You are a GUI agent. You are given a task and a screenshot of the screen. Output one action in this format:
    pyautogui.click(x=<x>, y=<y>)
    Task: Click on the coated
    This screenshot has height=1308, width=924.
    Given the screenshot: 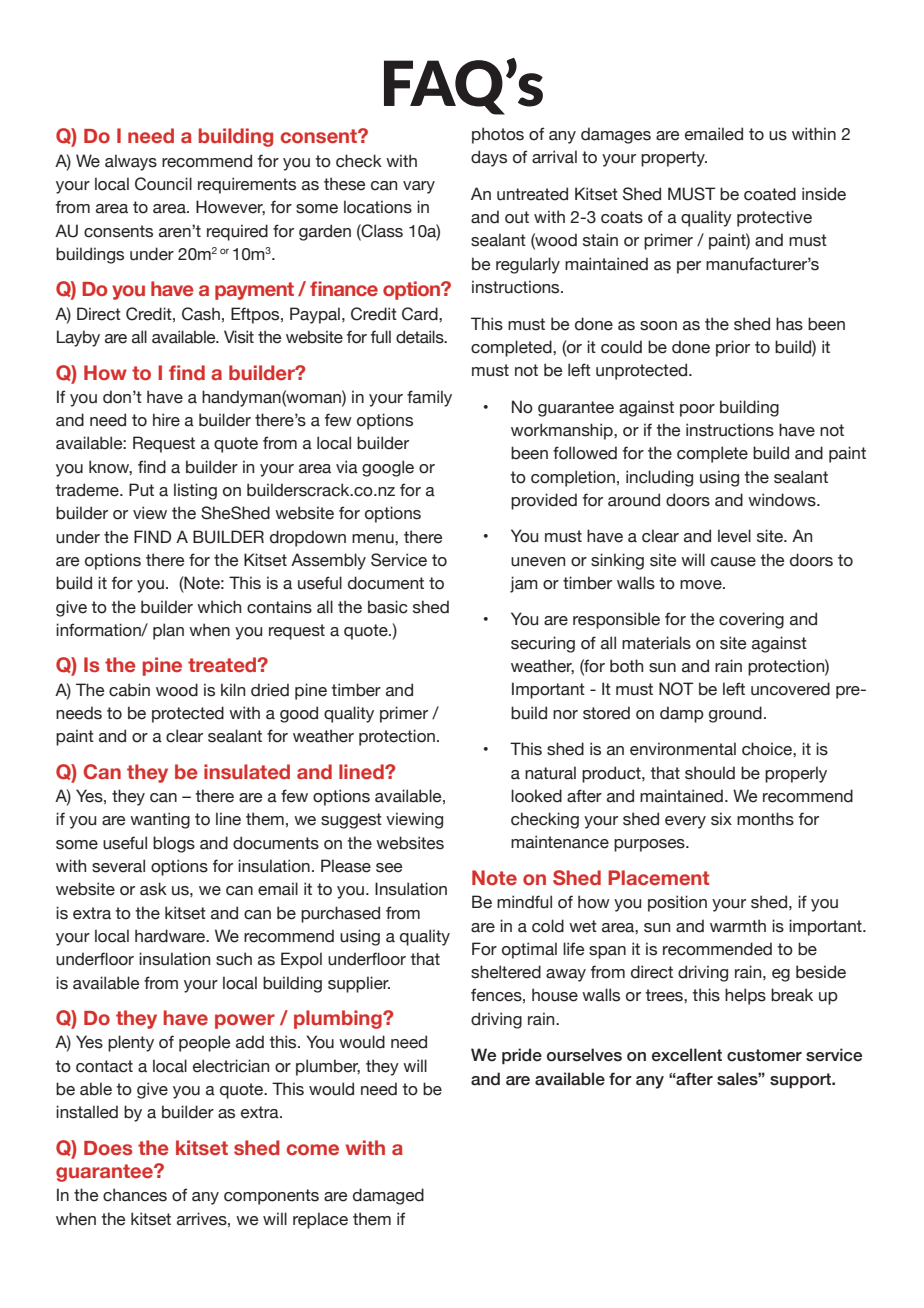 What is the action you would take?
    pyautogui.click(x=770, y=194)
